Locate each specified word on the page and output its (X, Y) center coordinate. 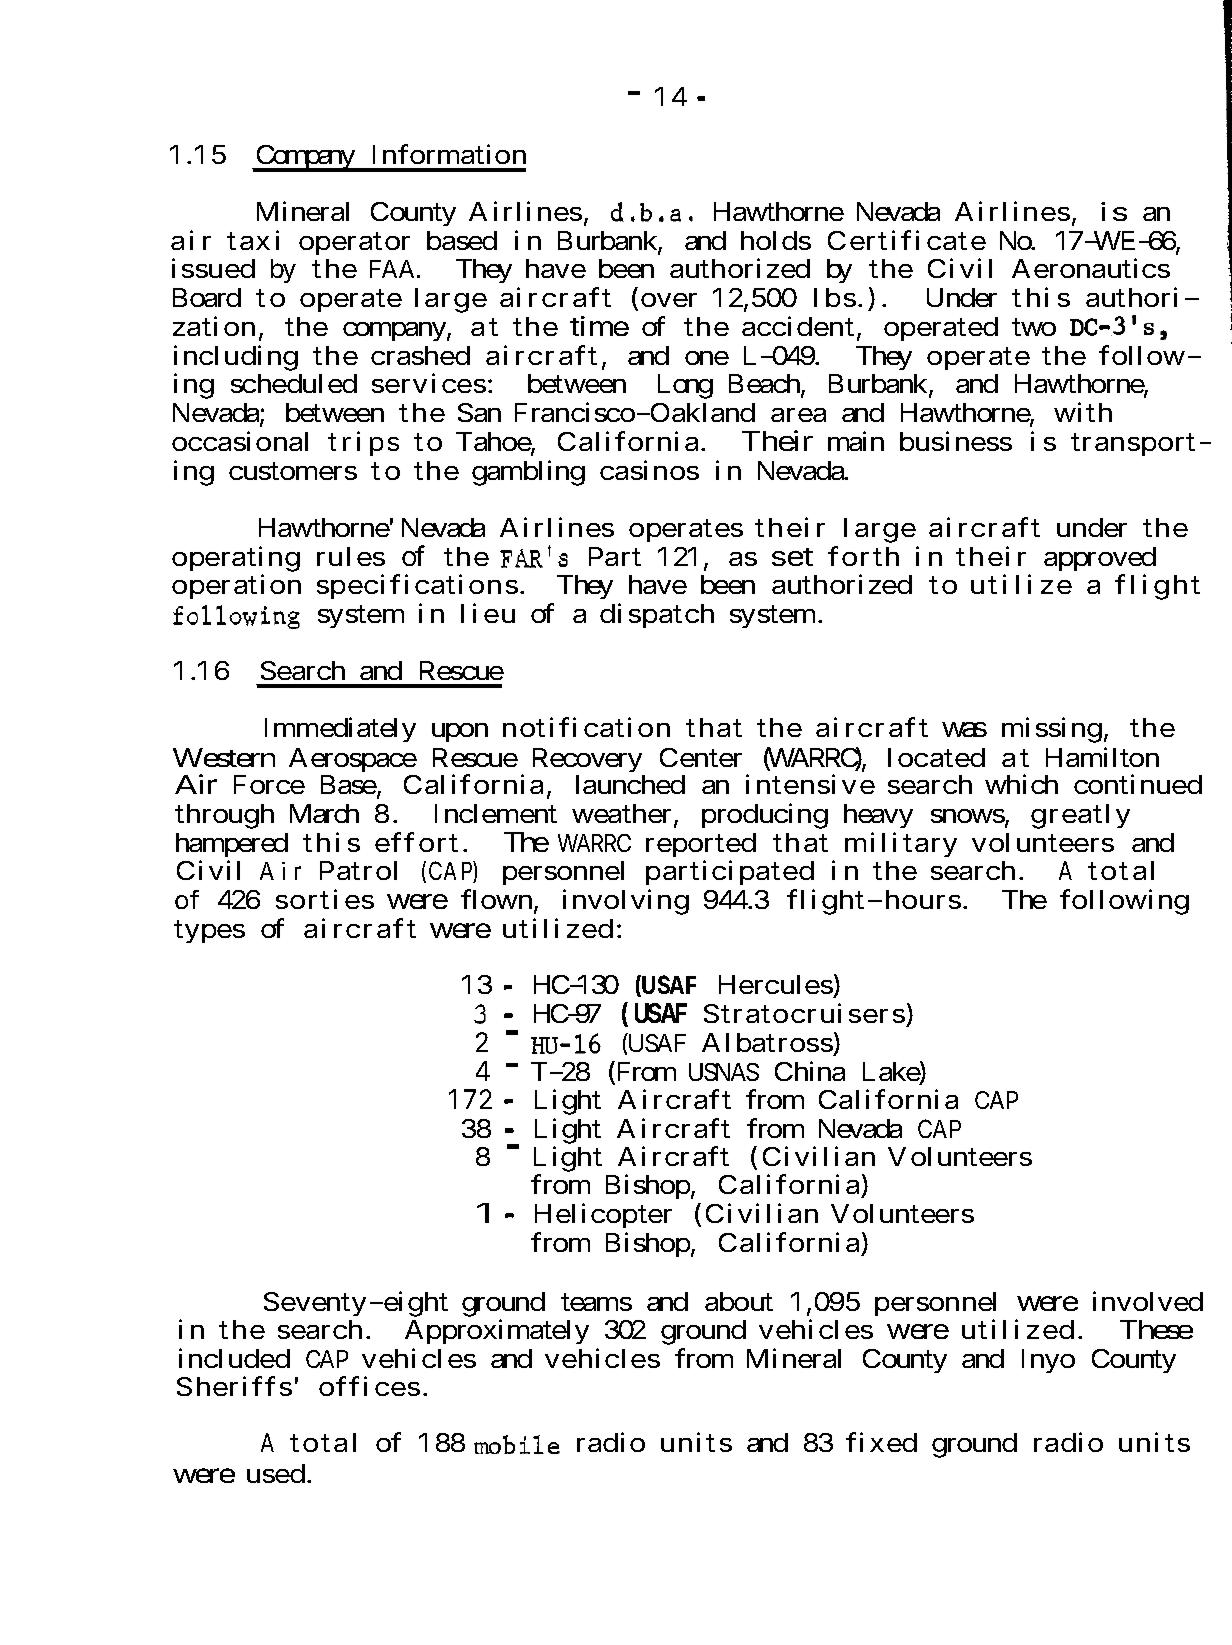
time (599, 326)
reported (701, 845)
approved (1100, 559)
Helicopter (603, 1215)
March (324, 813)
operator (354, 244)
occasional (240, 441)
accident (798, 326)
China (810, 1071)
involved (1148, 1301)
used (276, 1473)
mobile (517, 1444)
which (1021, 784)
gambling (528, 473)
